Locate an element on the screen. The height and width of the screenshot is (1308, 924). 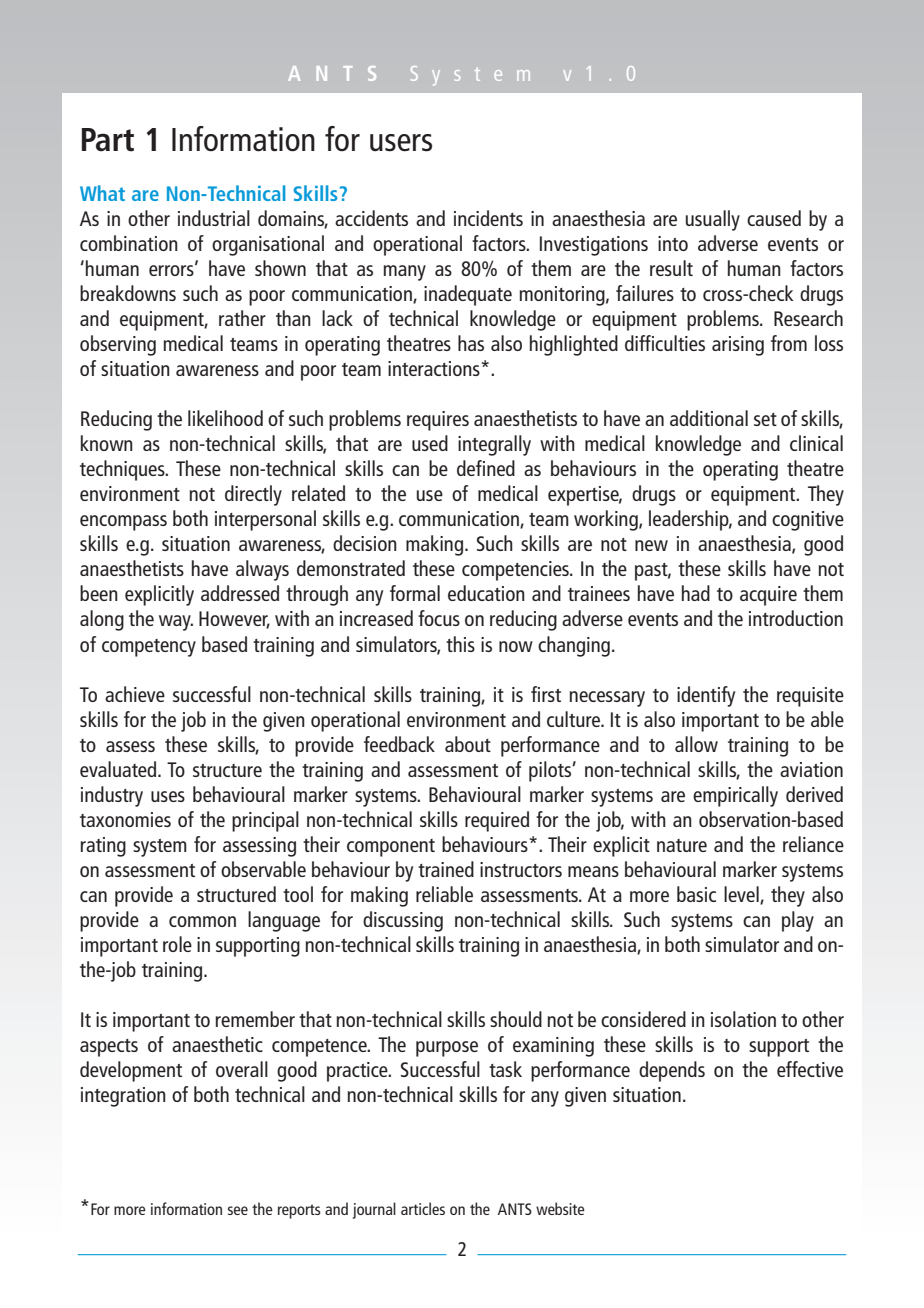
this is located at coordinates (460, 644).
